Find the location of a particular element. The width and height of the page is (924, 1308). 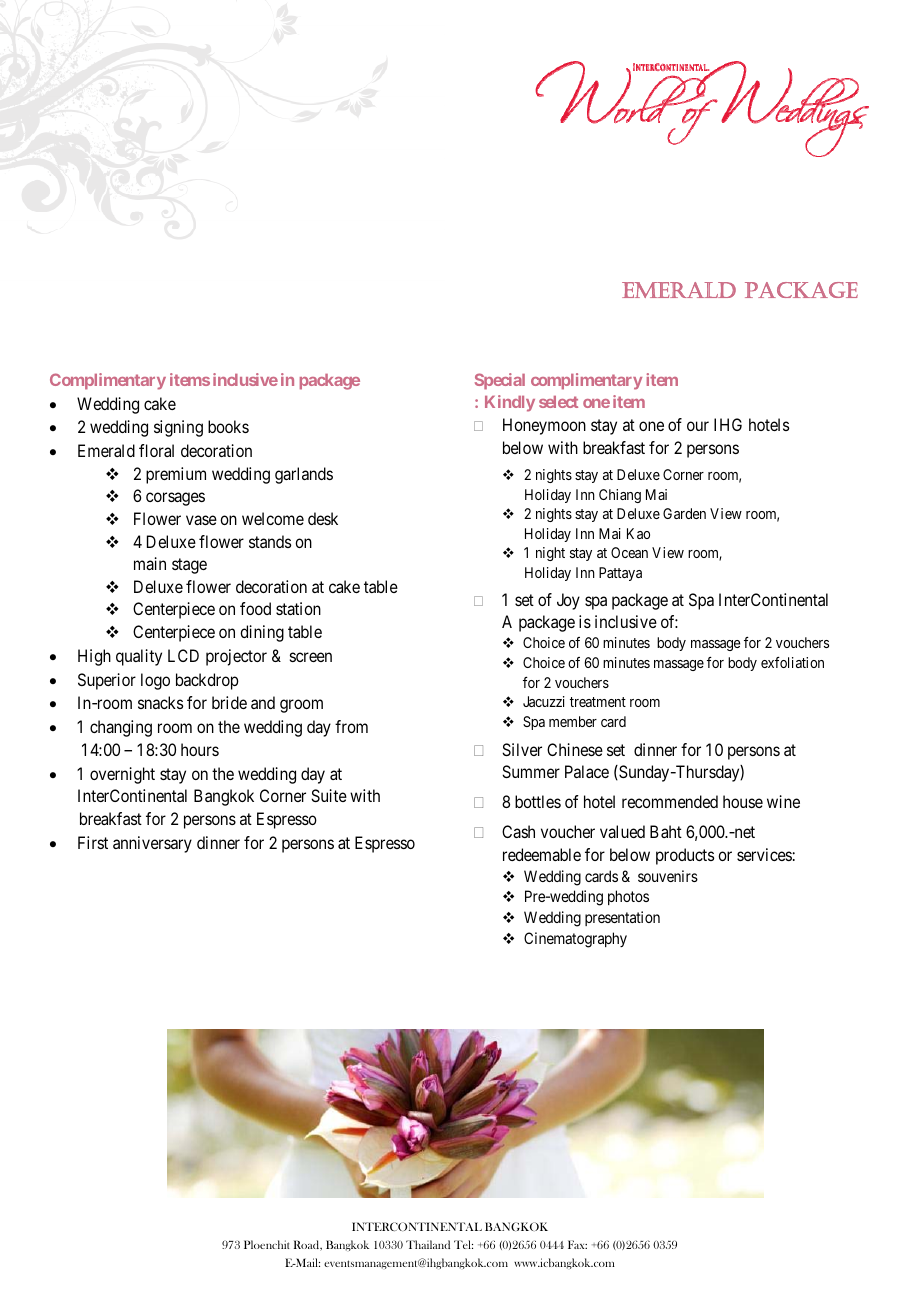

Thailand is located at coordinates (428, 1244).
